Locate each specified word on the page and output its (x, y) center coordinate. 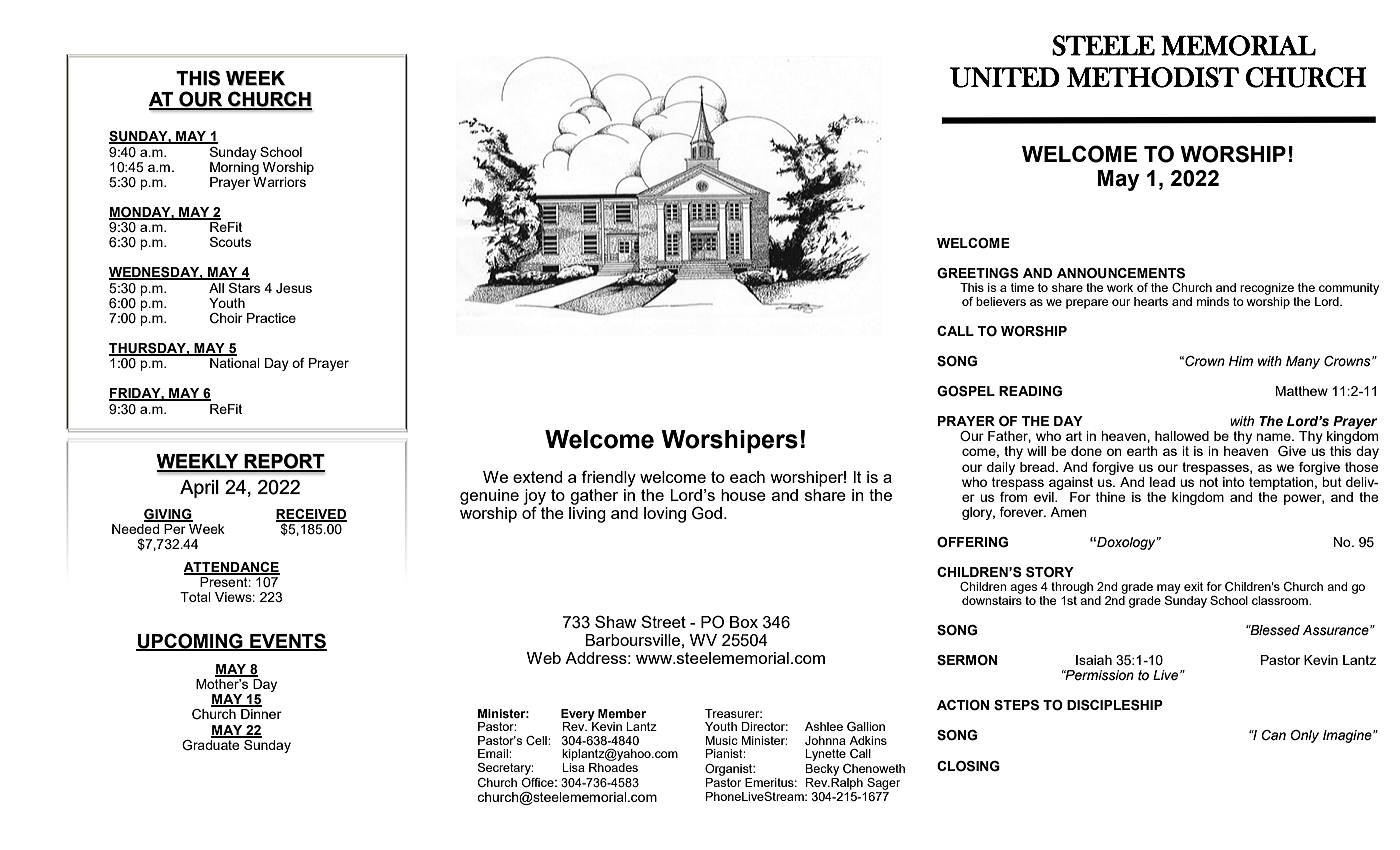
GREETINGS (978, 273)
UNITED (1005, 77)
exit (1193, 586)
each (747, 477)
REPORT (283, 462)
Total (195, 597)
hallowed (1182, 436)
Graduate (212, 744)
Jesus (294, 288)
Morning (234, 167)
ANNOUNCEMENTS (1121, 273)
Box (744, 622)
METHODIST (1153, 77)
